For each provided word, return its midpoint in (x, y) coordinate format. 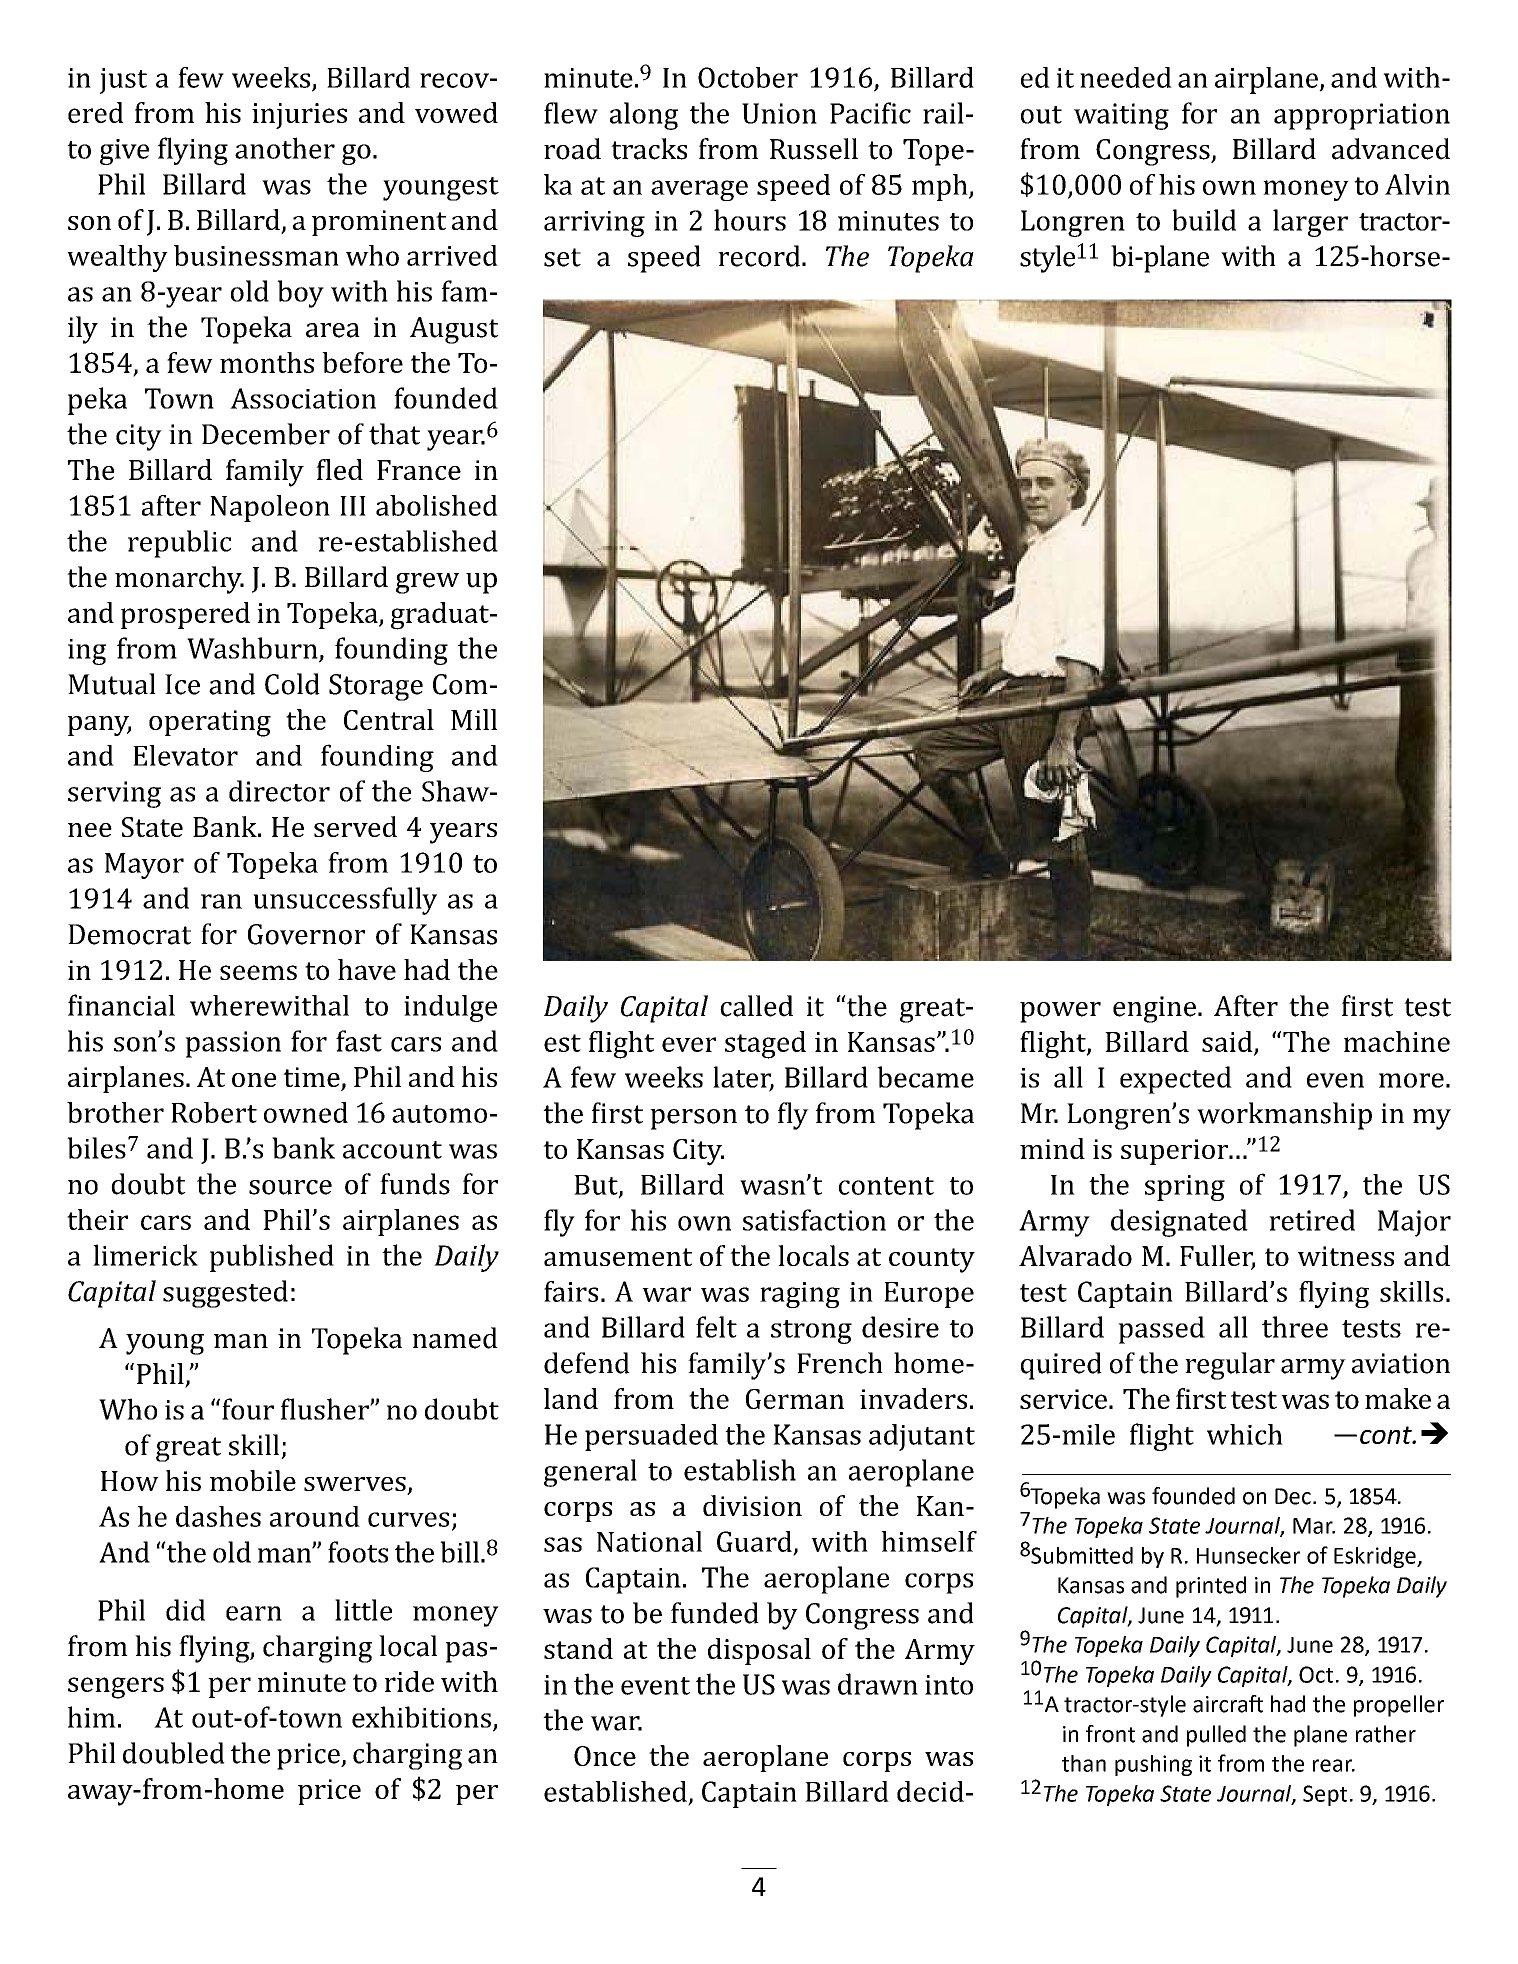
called (756, 1006)
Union (779, 113)
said (1228, 1042)
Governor (306, 934)
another (285, 148)
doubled (174, 1753)
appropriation (1362, 116)
